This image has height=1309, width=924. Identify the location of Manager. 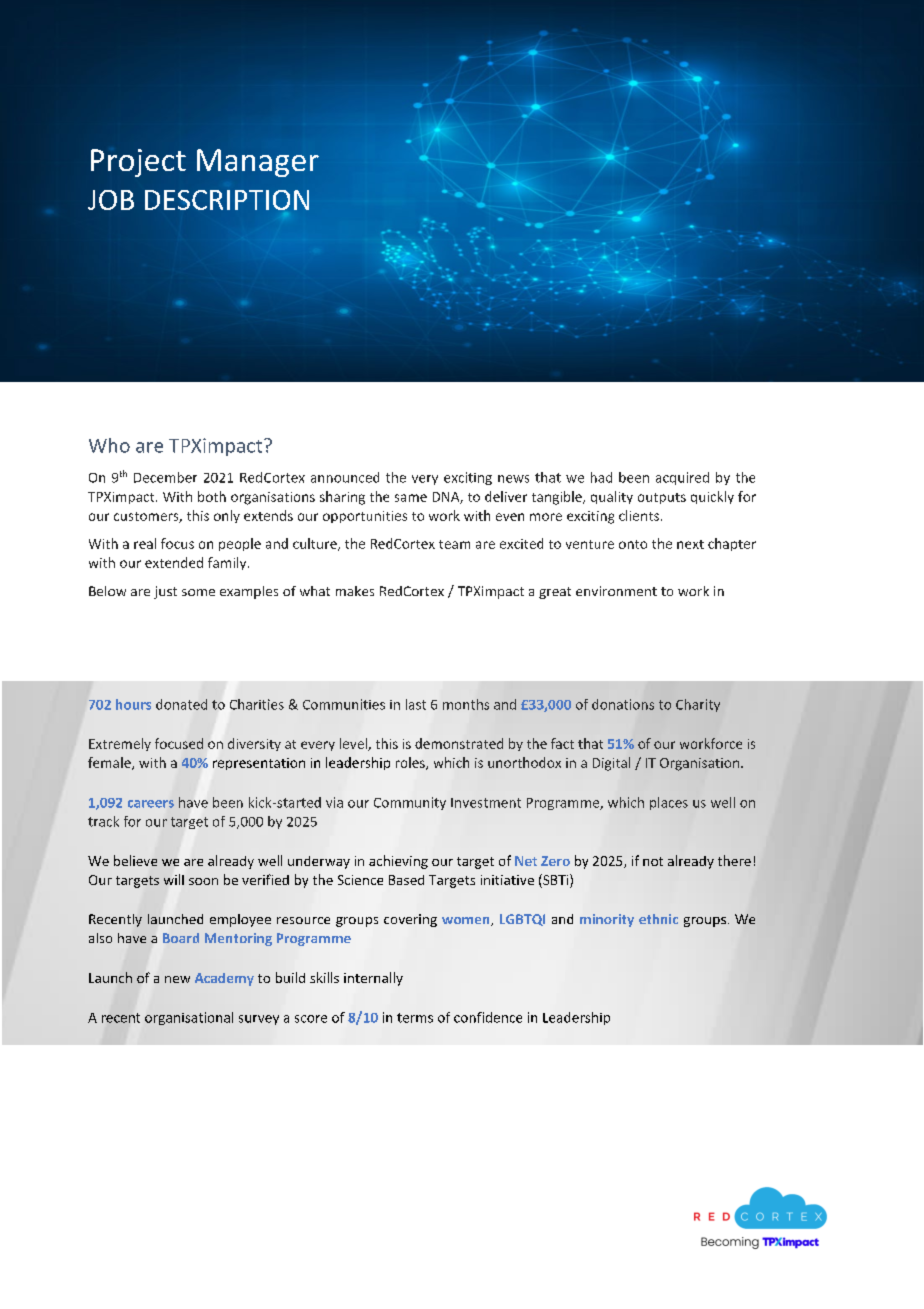
(258, 163).
